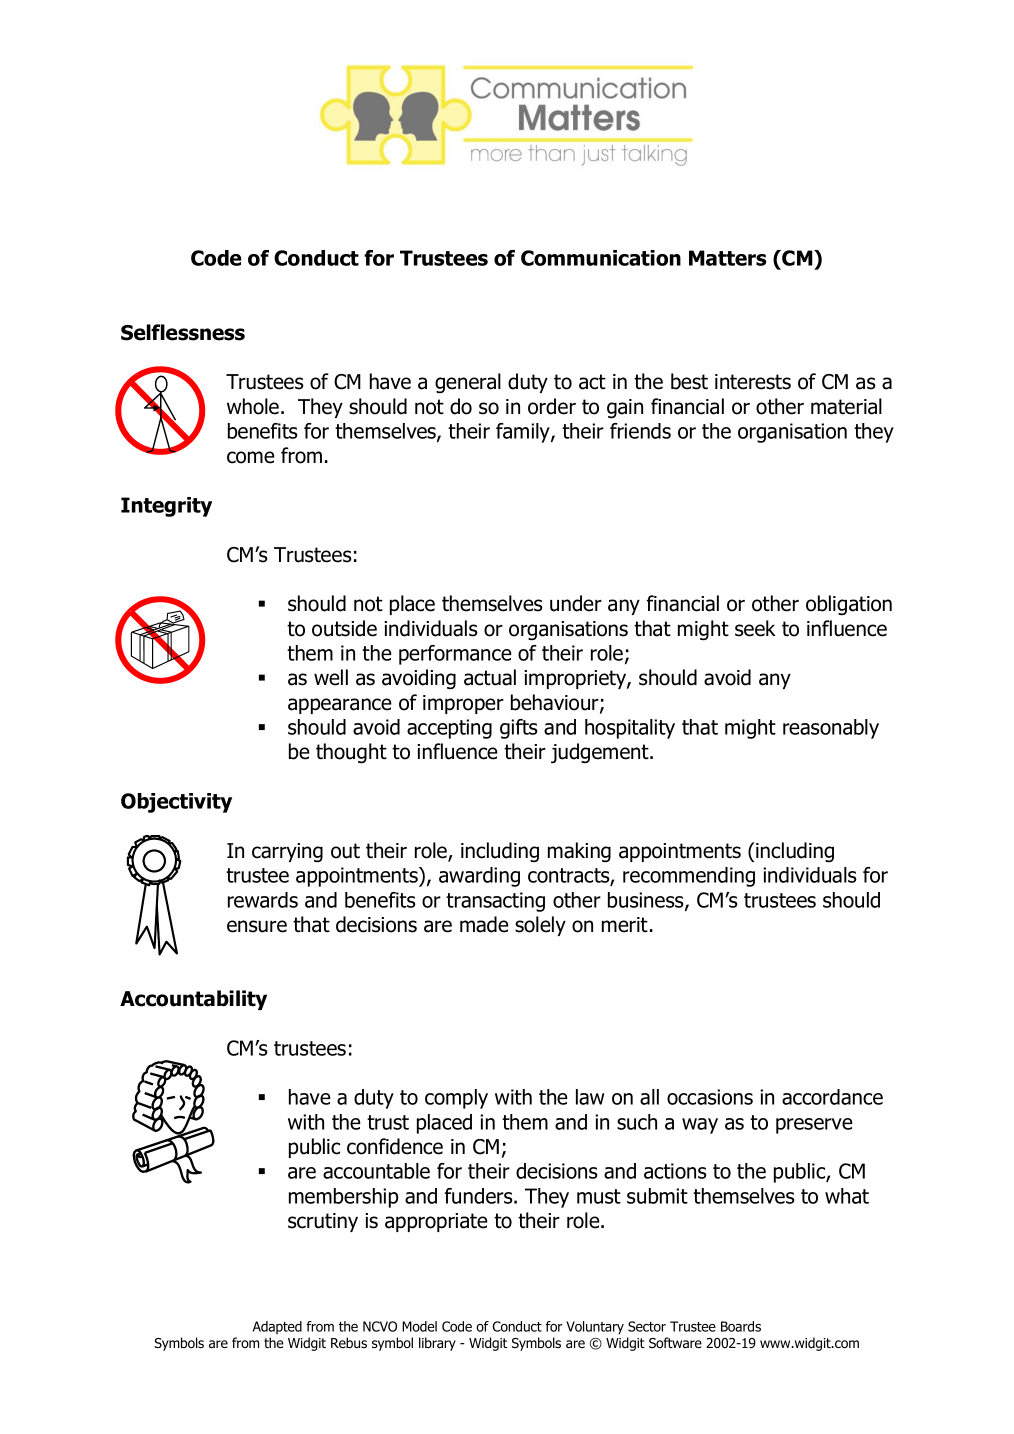  I want to click on Accountability, so click(193, 1000).
